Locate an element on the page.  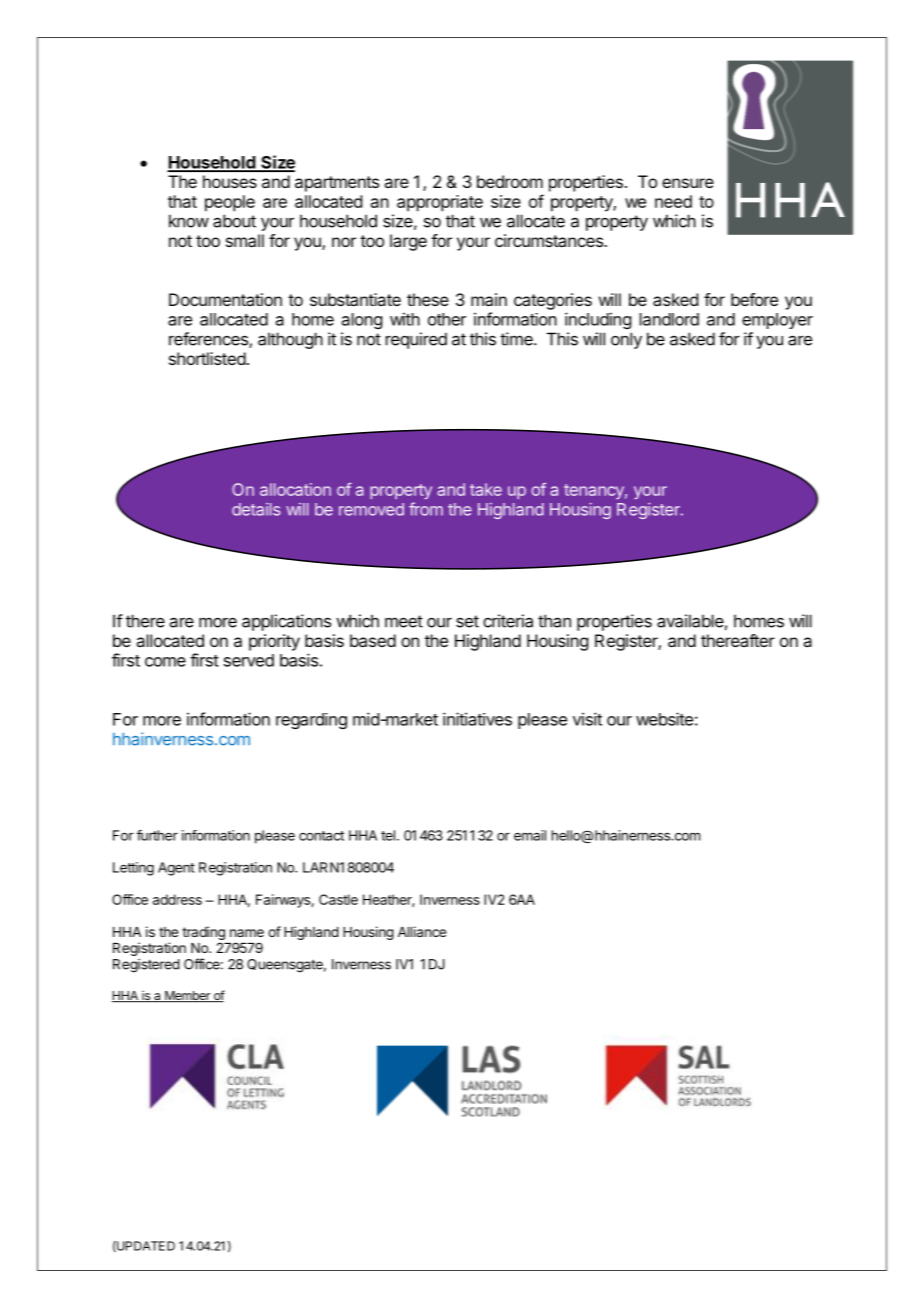
need is located at coordinates (673, 201).
